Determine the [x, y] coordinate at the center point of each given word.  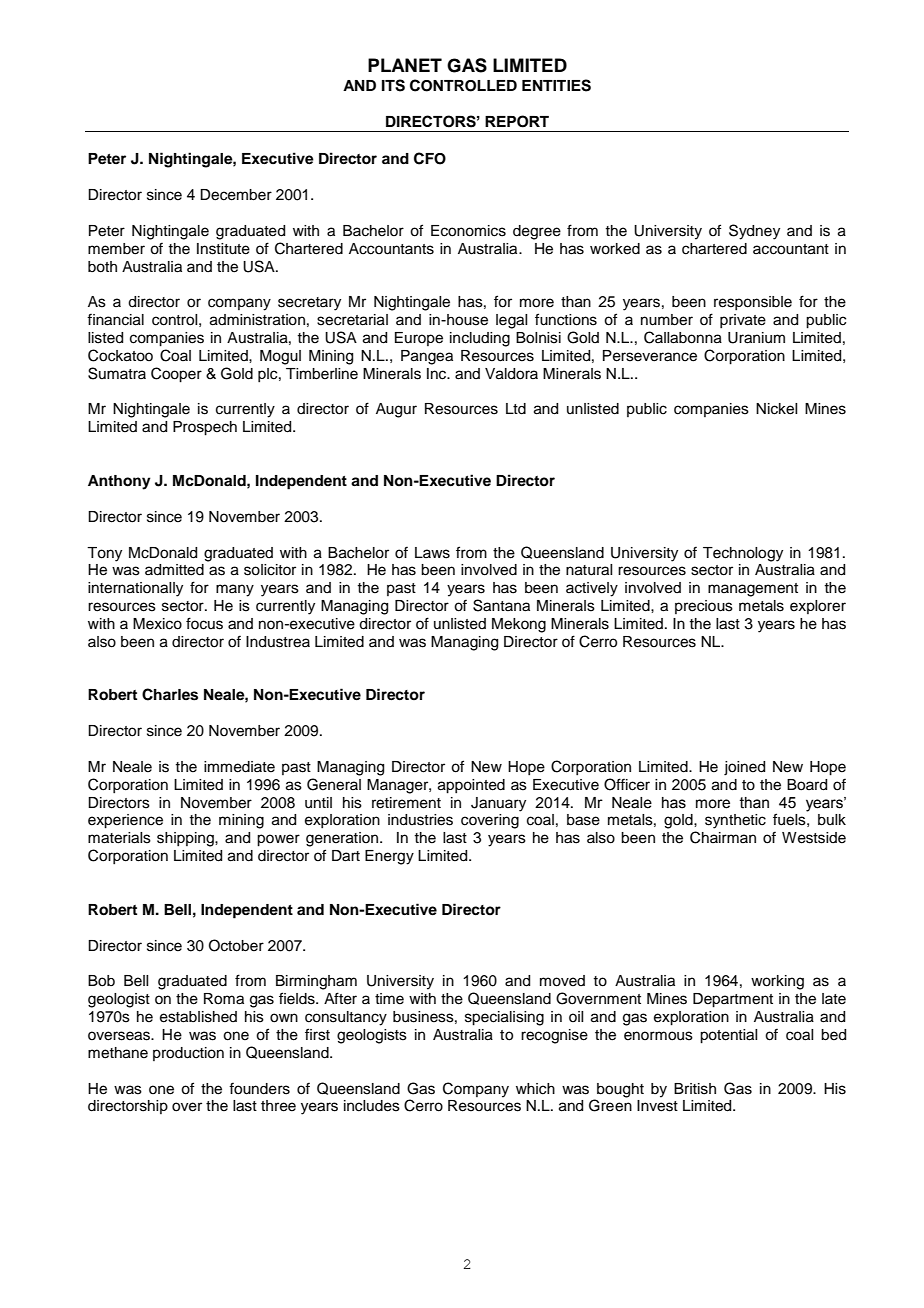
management [753, 590]
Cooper [176, 375]
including [480, 339]
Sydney [754, 232]
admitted [174, 570]
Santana [501, 605]
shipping [186, 839]
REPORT [517, 121]
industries [420, 820]
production [188, 1054]
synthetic [735, 821]
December [236, 195]
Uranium [756, 338]
